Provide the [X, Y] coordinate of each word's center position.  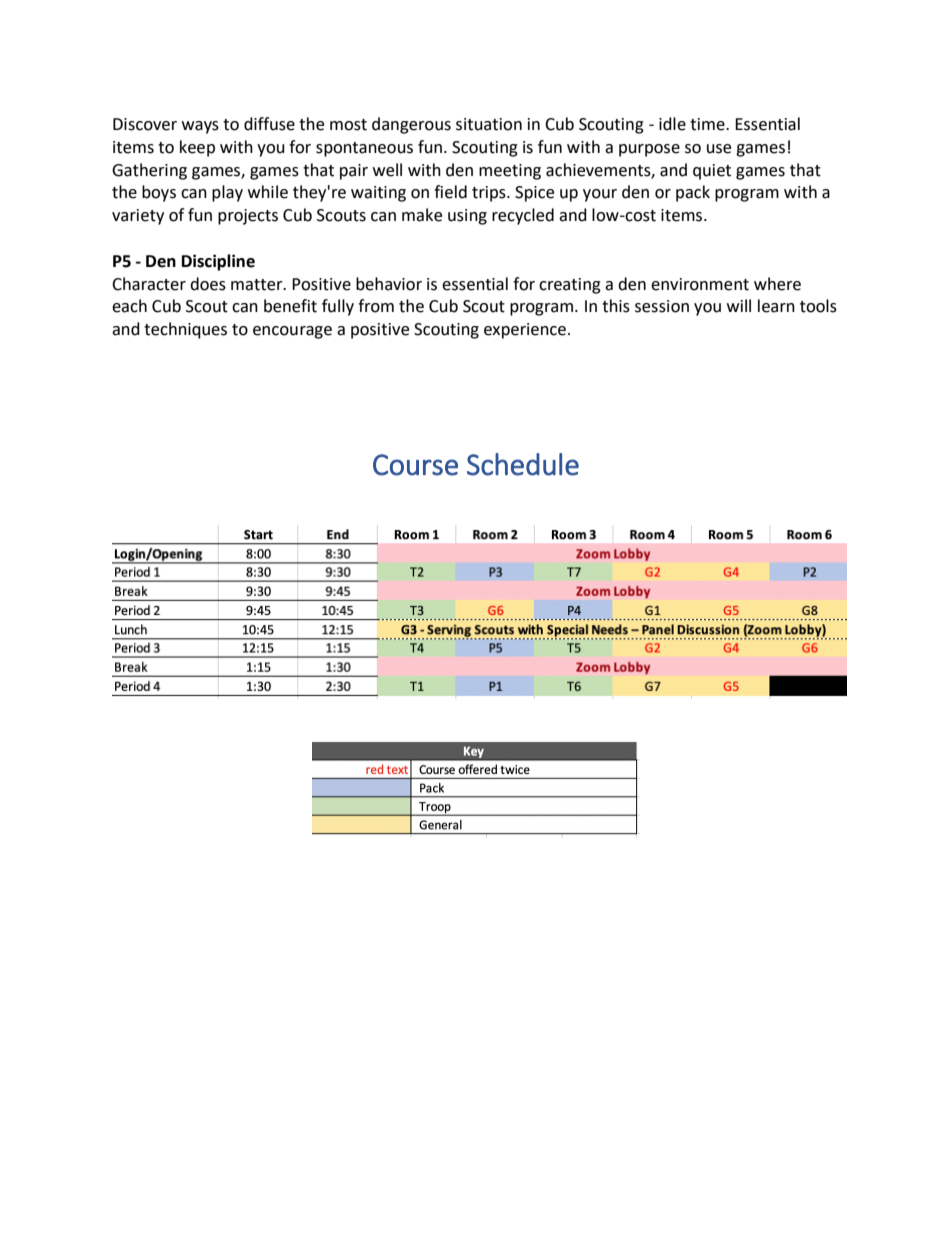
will [739, 305]
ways [200, 127]
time [708, 124]
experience [525, 331]
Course [415, 465]
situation [489, 124]
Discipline [218, 262]
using [467, 217]
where [777, 284]
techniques [185, 330]
